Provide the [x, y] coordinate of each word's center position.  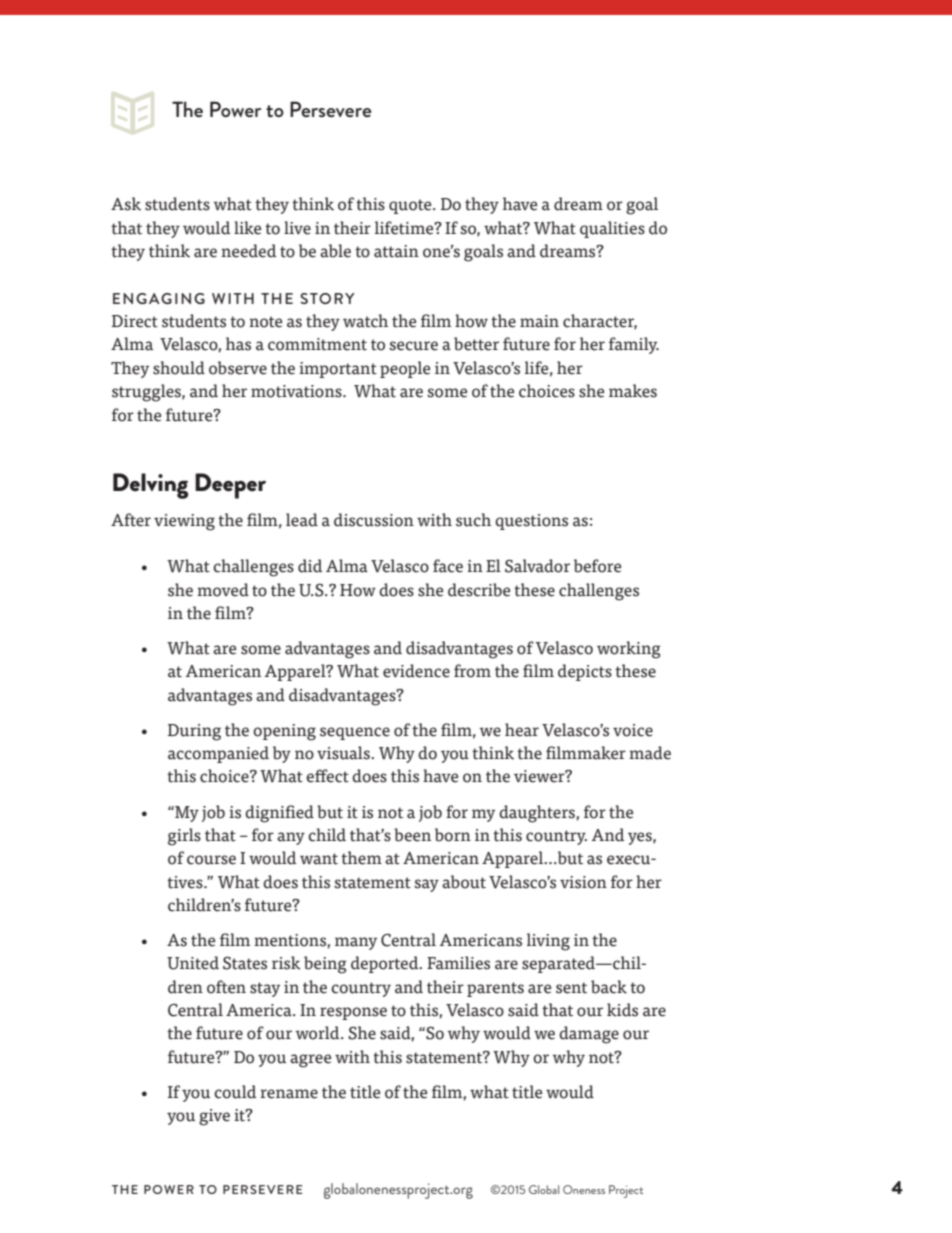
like [247, 228]
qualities [612, 229]
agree [310, 1061]
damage [589, 1035]
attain [396, 251]
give [214, 1117]
